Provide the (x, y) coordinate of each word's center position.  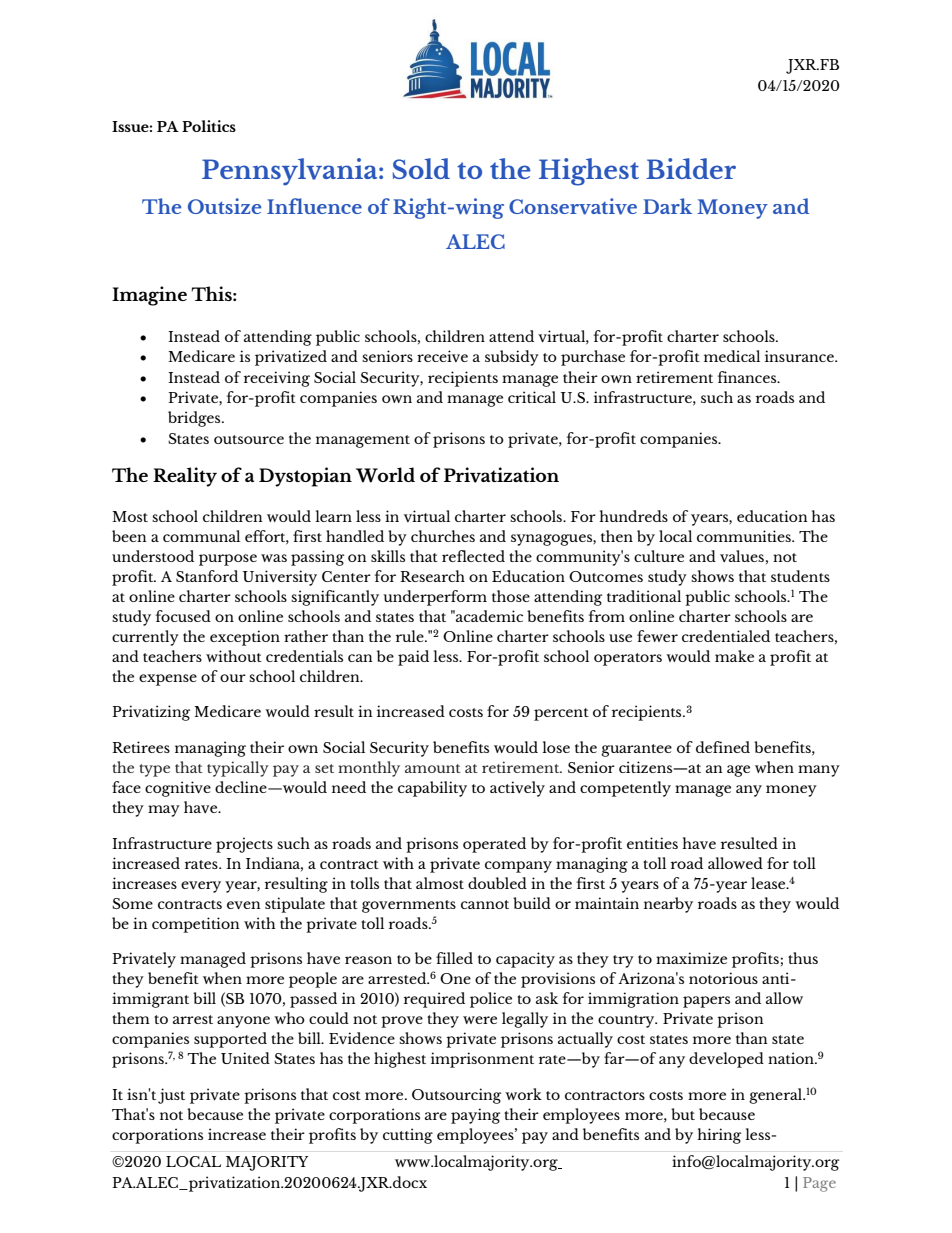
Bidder (691, 168)
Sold (421, 168)
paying (475, 1116)
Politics (209, 126)
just (171, 1096)
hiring (719, 1136)
